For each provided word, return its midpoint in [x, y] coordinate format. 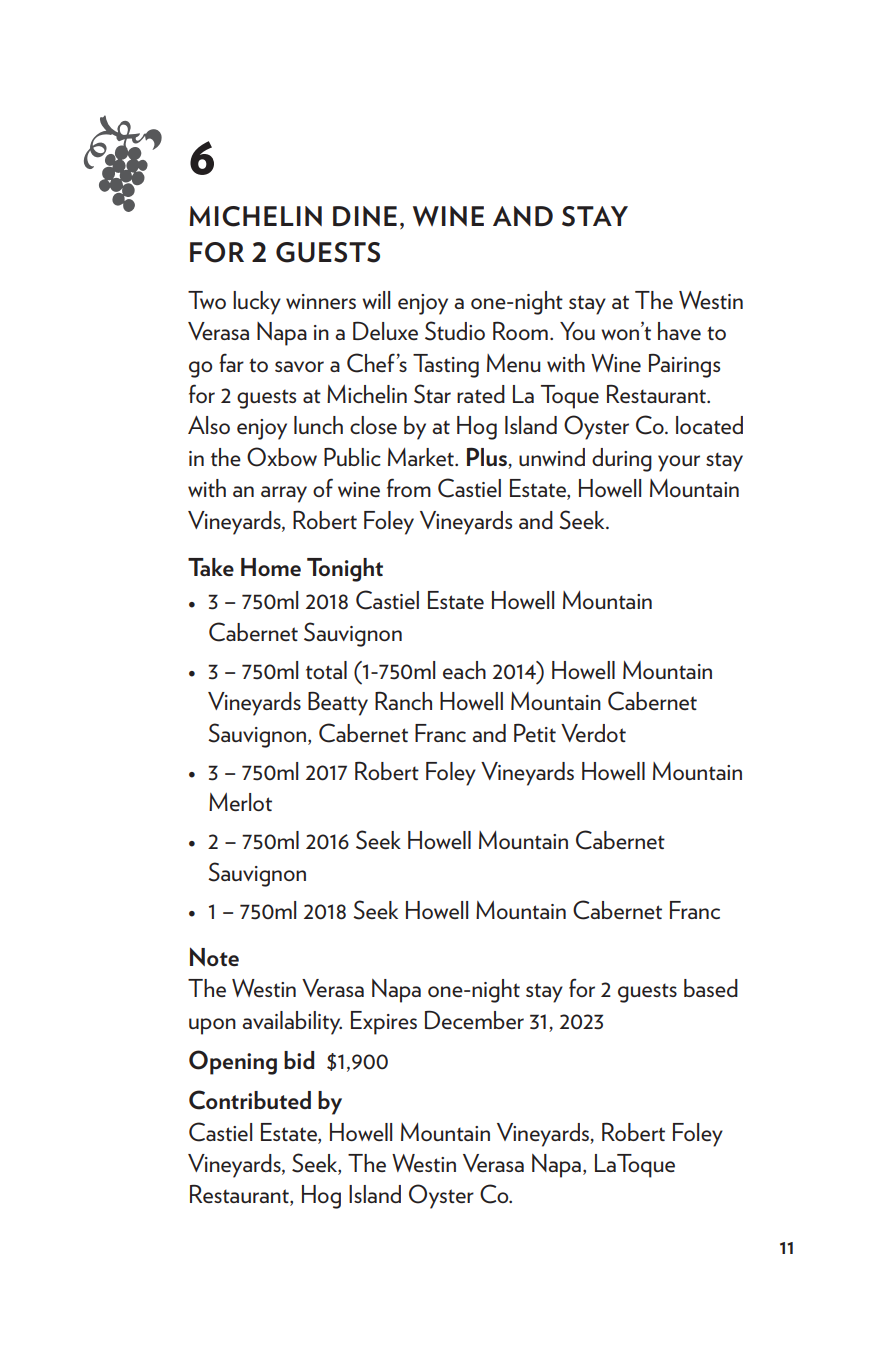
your [679, 463]
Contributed [250, 1100]
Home [271, 567]
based [711, 988]
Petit [535, 733]
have [679, 331]
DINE [365, 216]
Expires [384, 1023]
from [409, 487]
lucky [257, 303]
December [474, 1019]
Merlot [240, 802]
